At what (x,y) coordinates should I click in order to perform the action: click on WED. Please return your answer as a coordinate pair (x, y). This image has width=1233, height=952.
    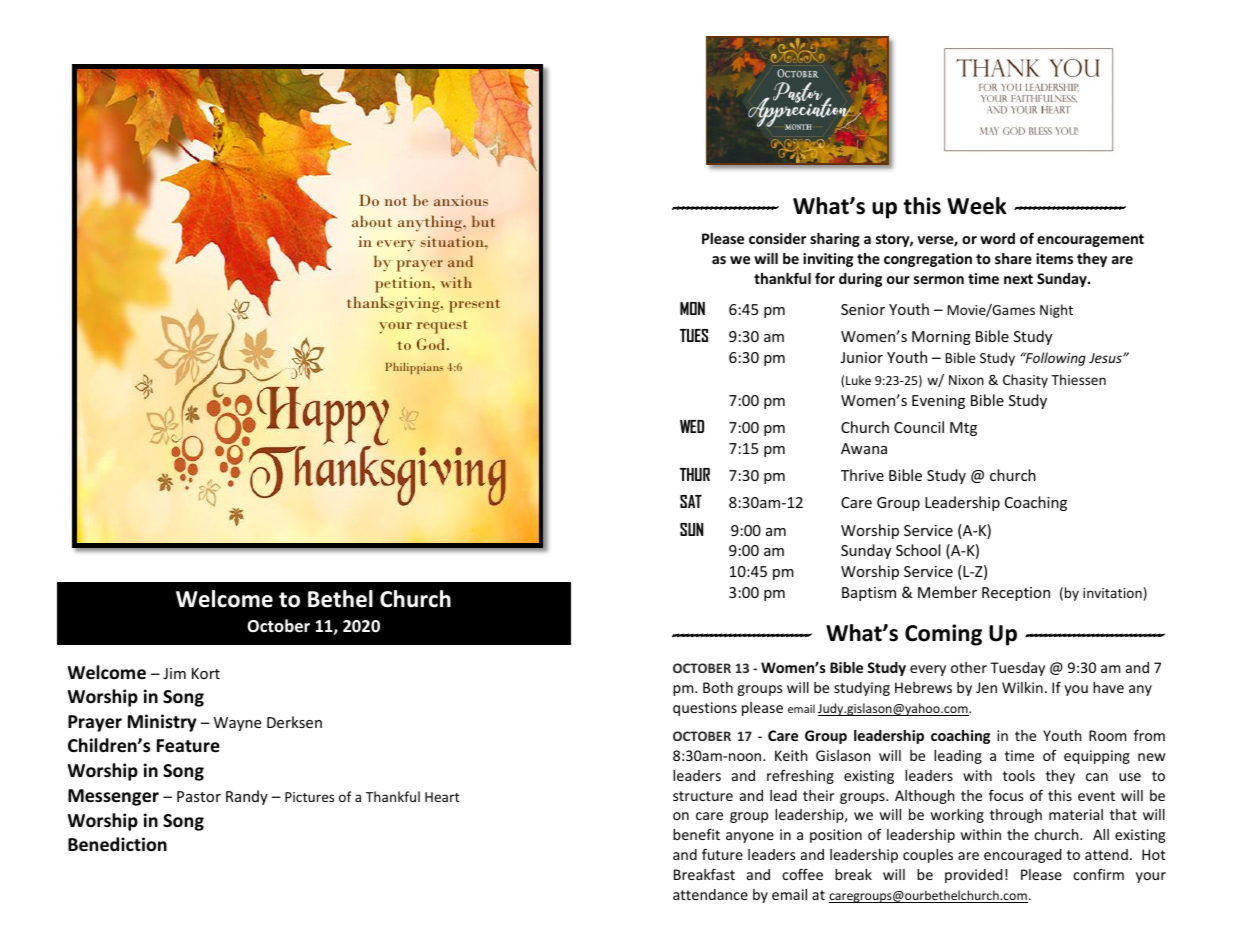
    Looking at the image, I should click on (692, 426).
